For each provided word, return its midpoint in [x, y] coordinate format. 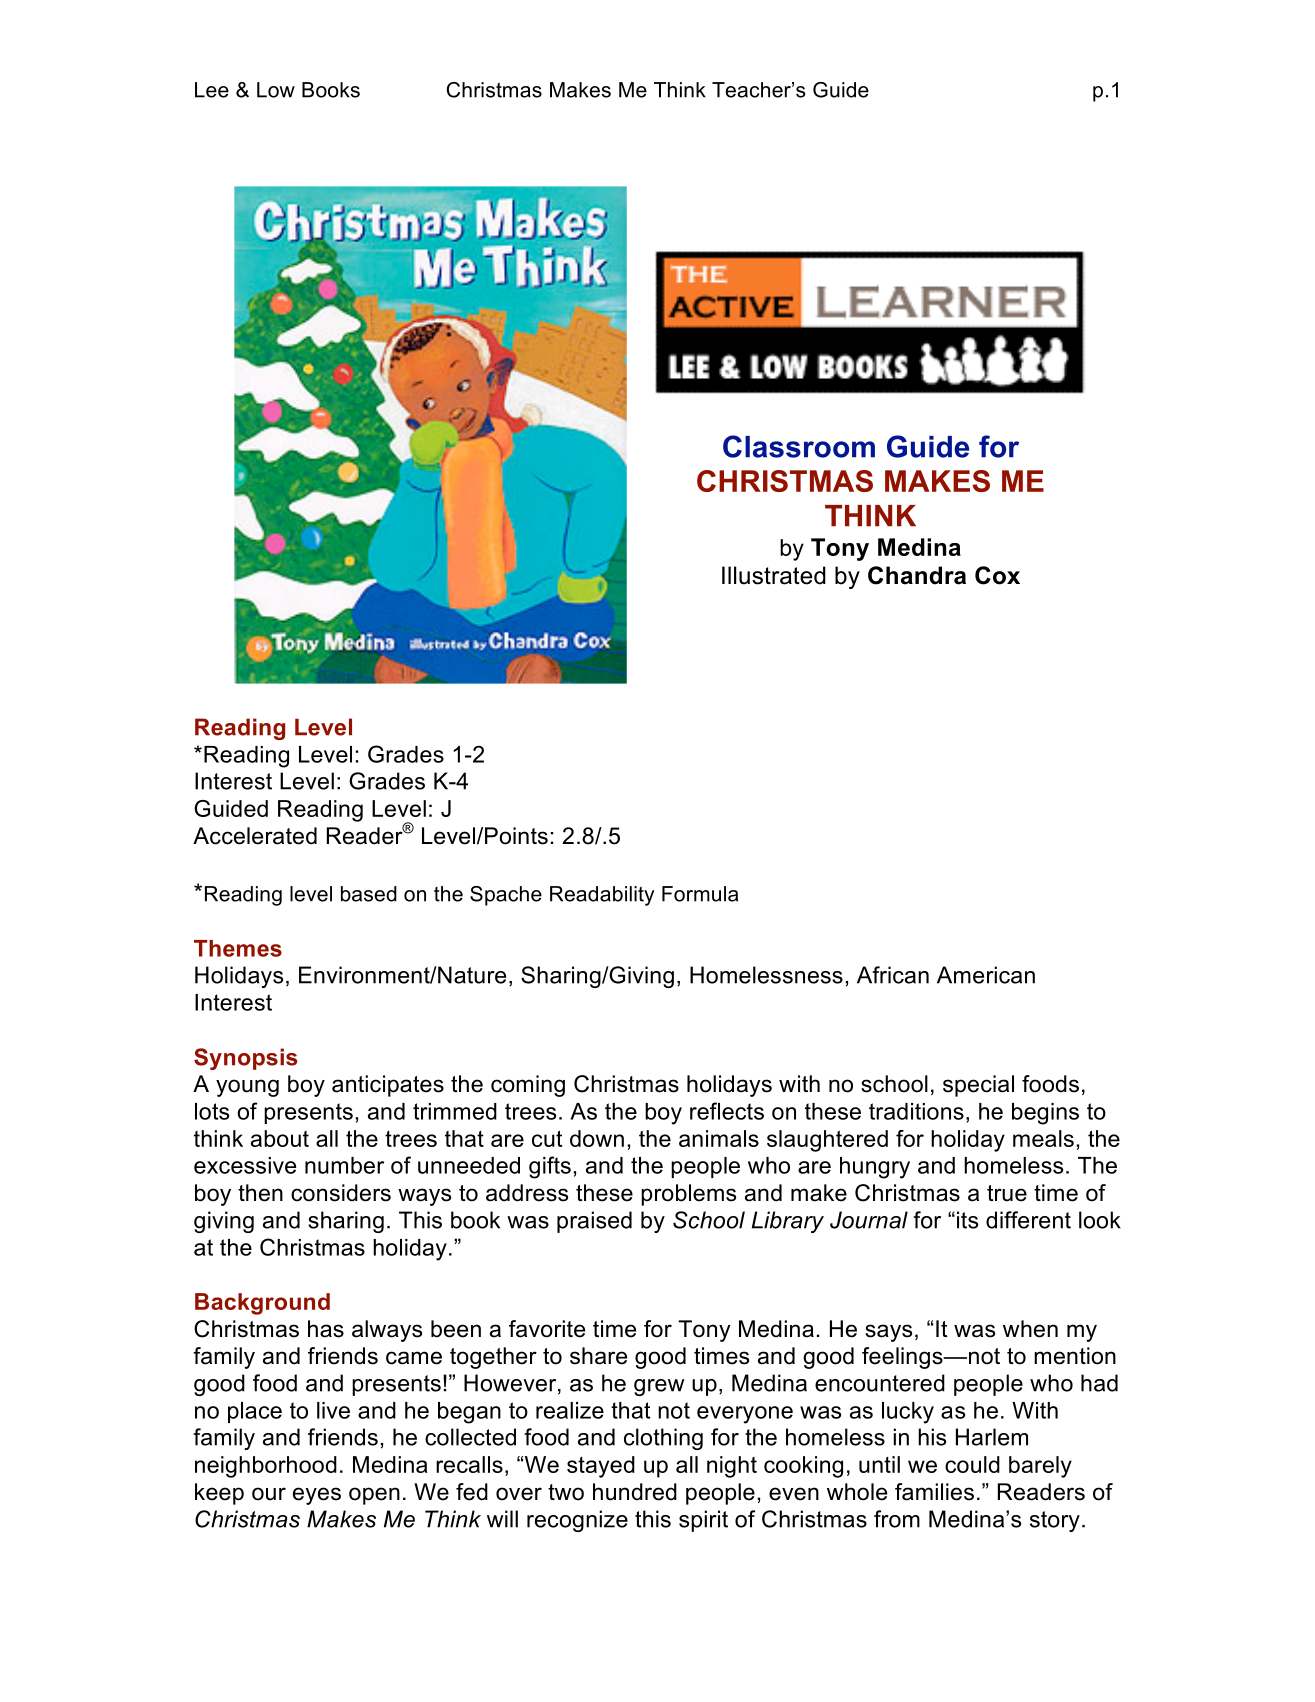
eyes [317, 1496]
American [986, 975]
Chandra [917, 575]
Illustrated [774, 575]
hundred [635, 1492]
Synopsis [246, 1059]
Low [276, 90]
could [972, 1464]
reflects [727, 1111]
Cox [997, 575]
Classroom [799, 446]
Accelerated [255, 836]
